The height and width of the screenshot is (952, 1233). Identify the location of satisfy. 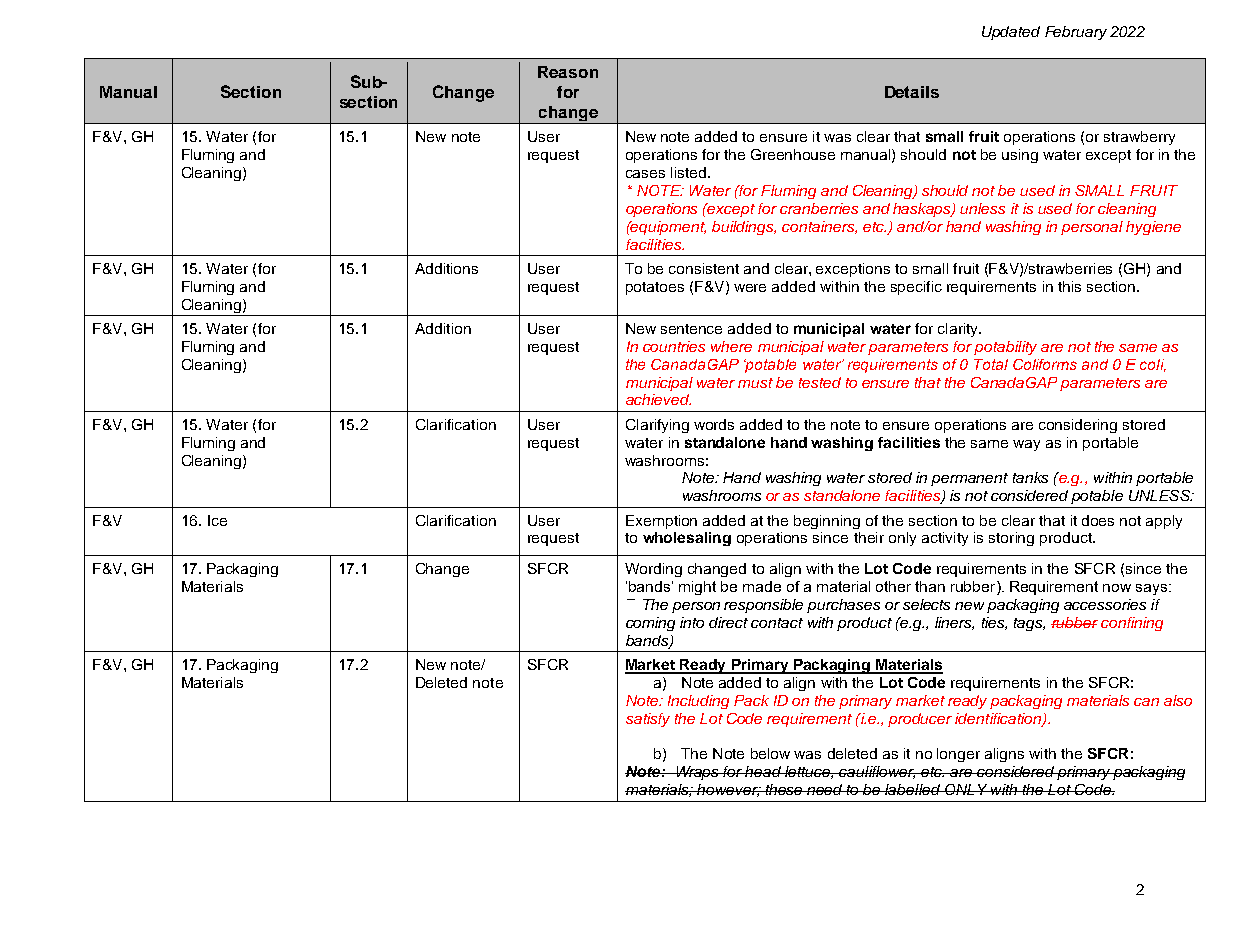
(648, 720).
